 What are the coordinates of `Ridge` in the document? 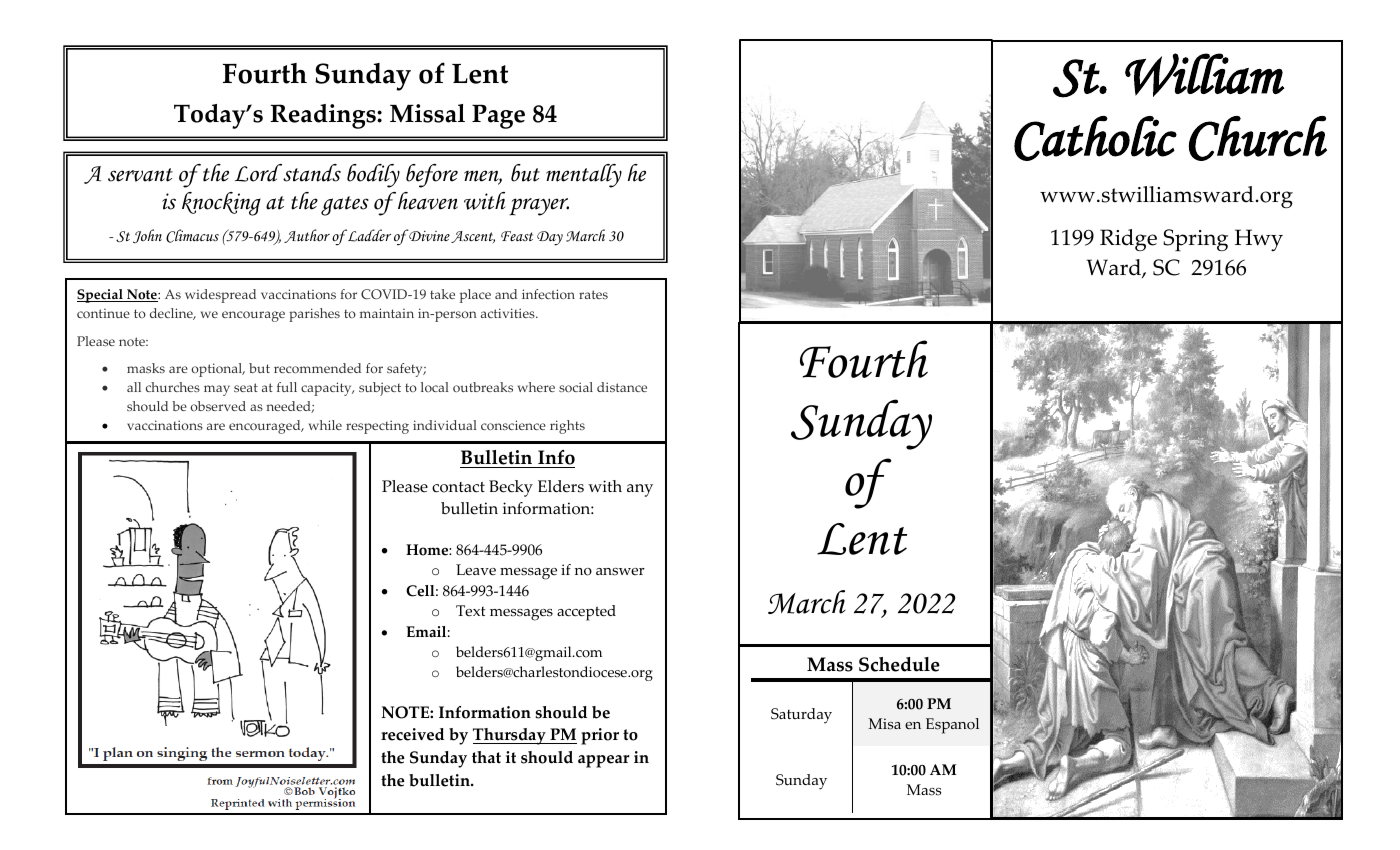 It's located at (1128, 240).
